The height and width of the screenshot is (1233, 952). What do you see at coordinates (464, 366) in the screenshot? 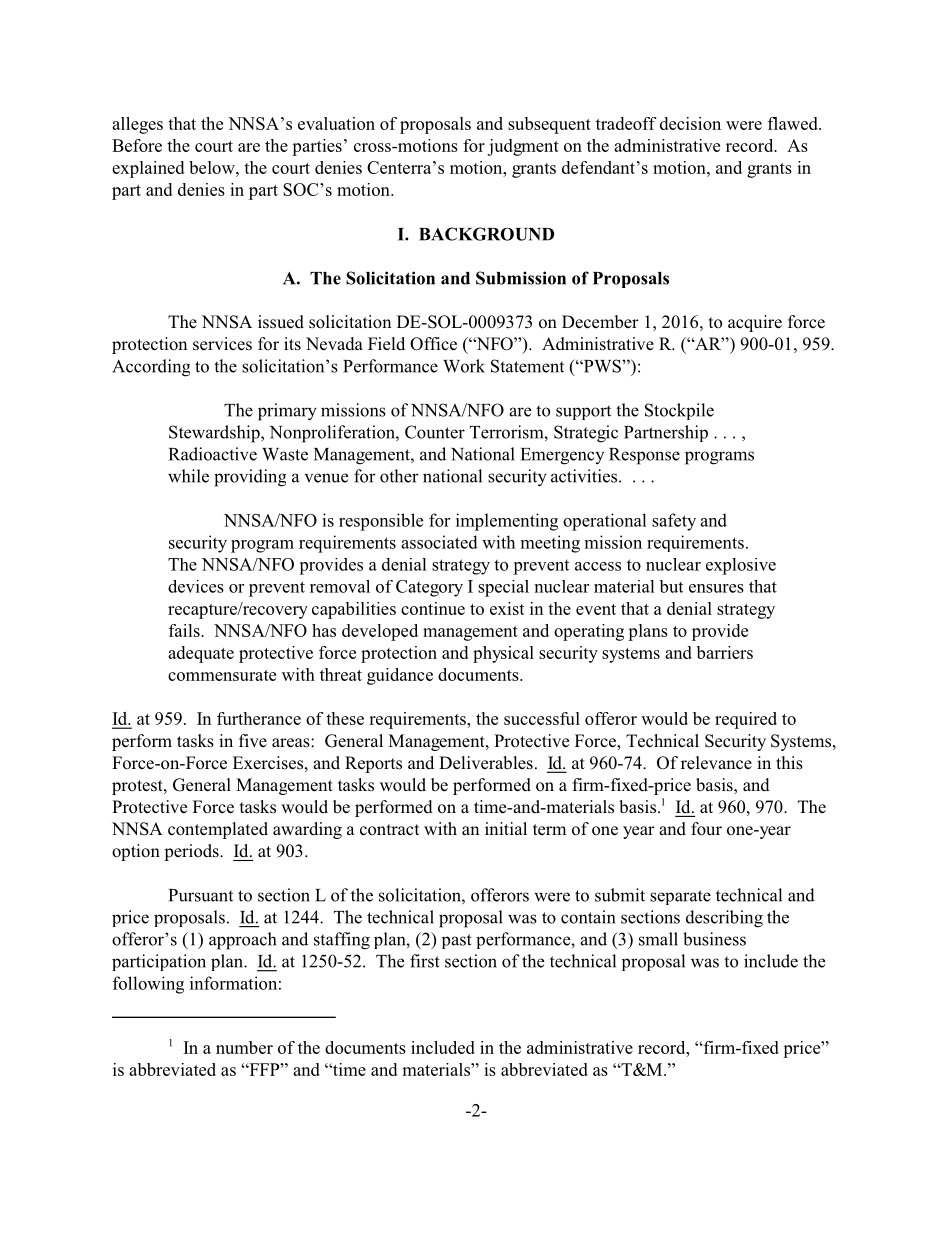
I see `Work` at bounding box center [464, 366].
